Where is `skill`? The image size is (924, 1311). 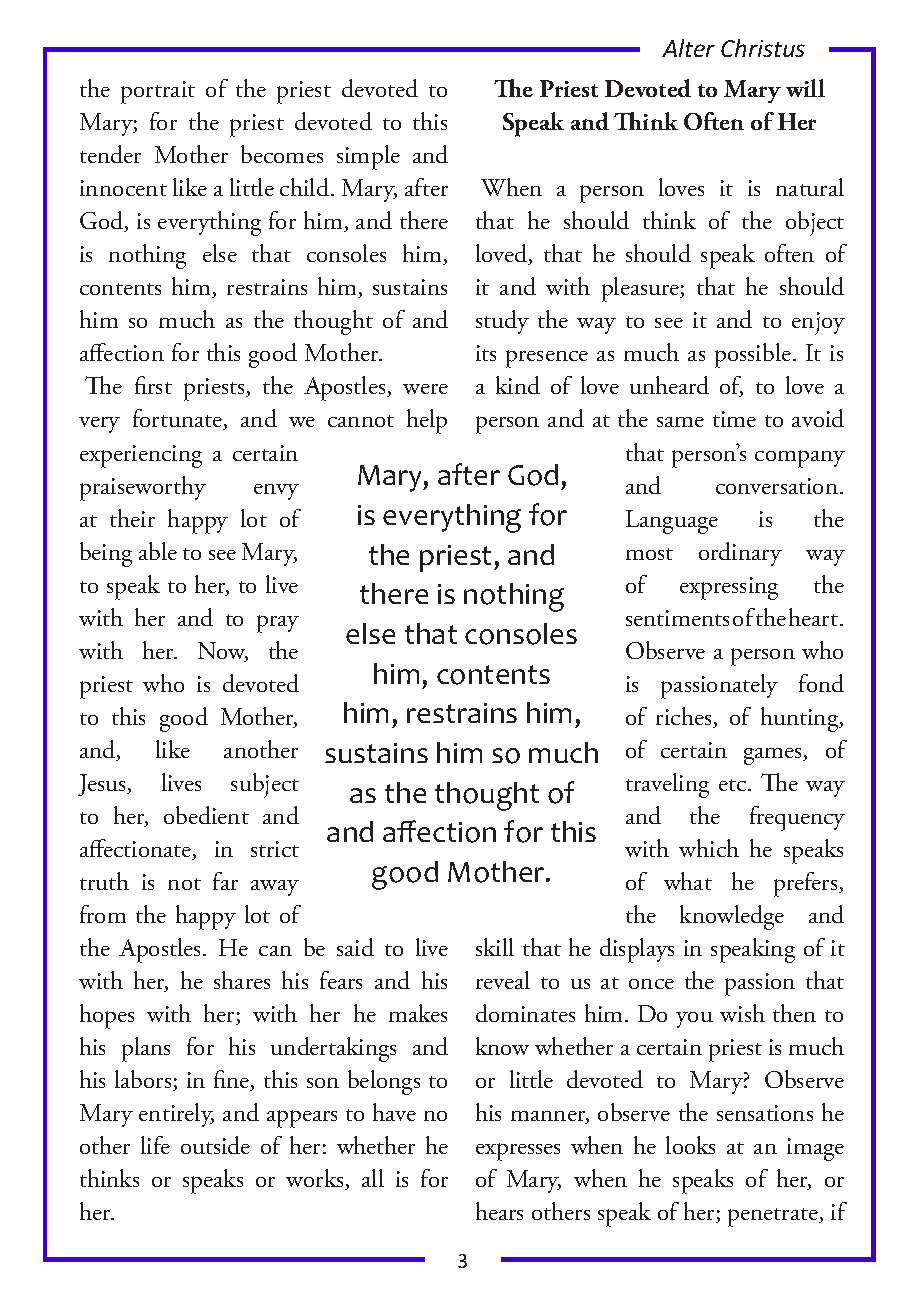
skill is located at coordinates (495, 947).
